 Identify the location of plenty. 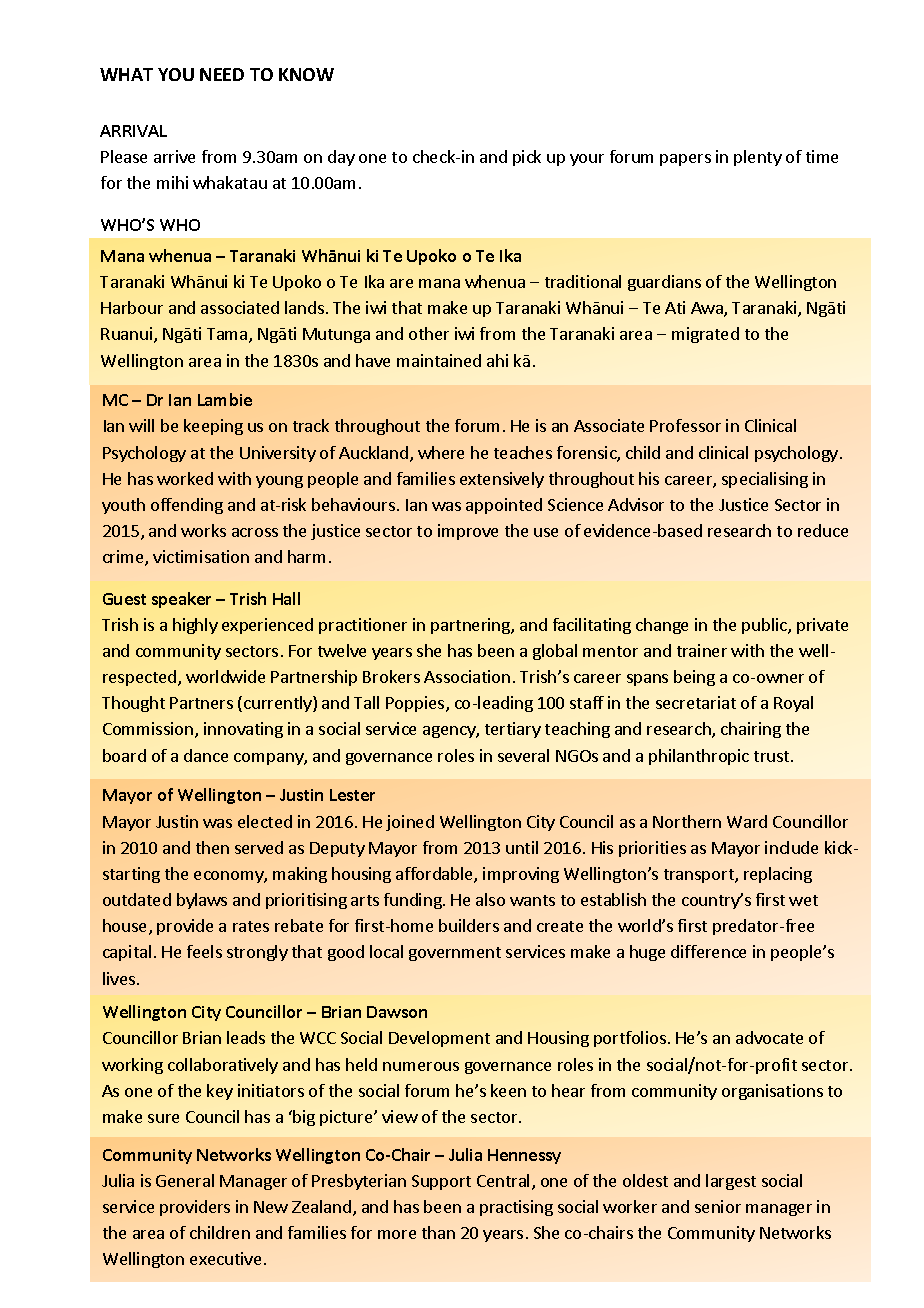
(758, 158).
